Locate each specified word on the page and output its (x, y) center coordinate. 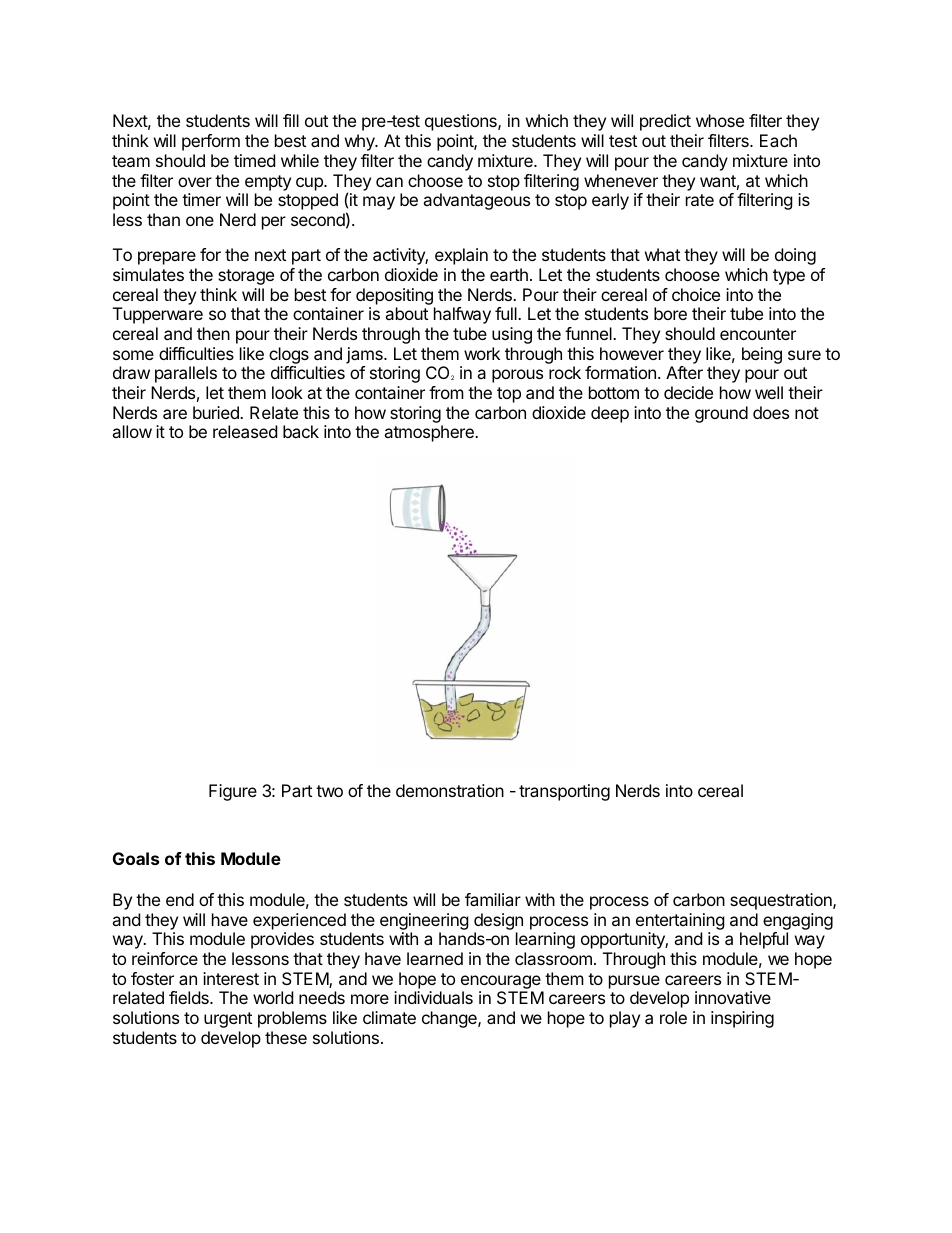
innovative (733, 997)
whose (720, 120)
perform (211, 142)
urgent (228, 1020)
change (450, 1019)
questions (462, 122)
